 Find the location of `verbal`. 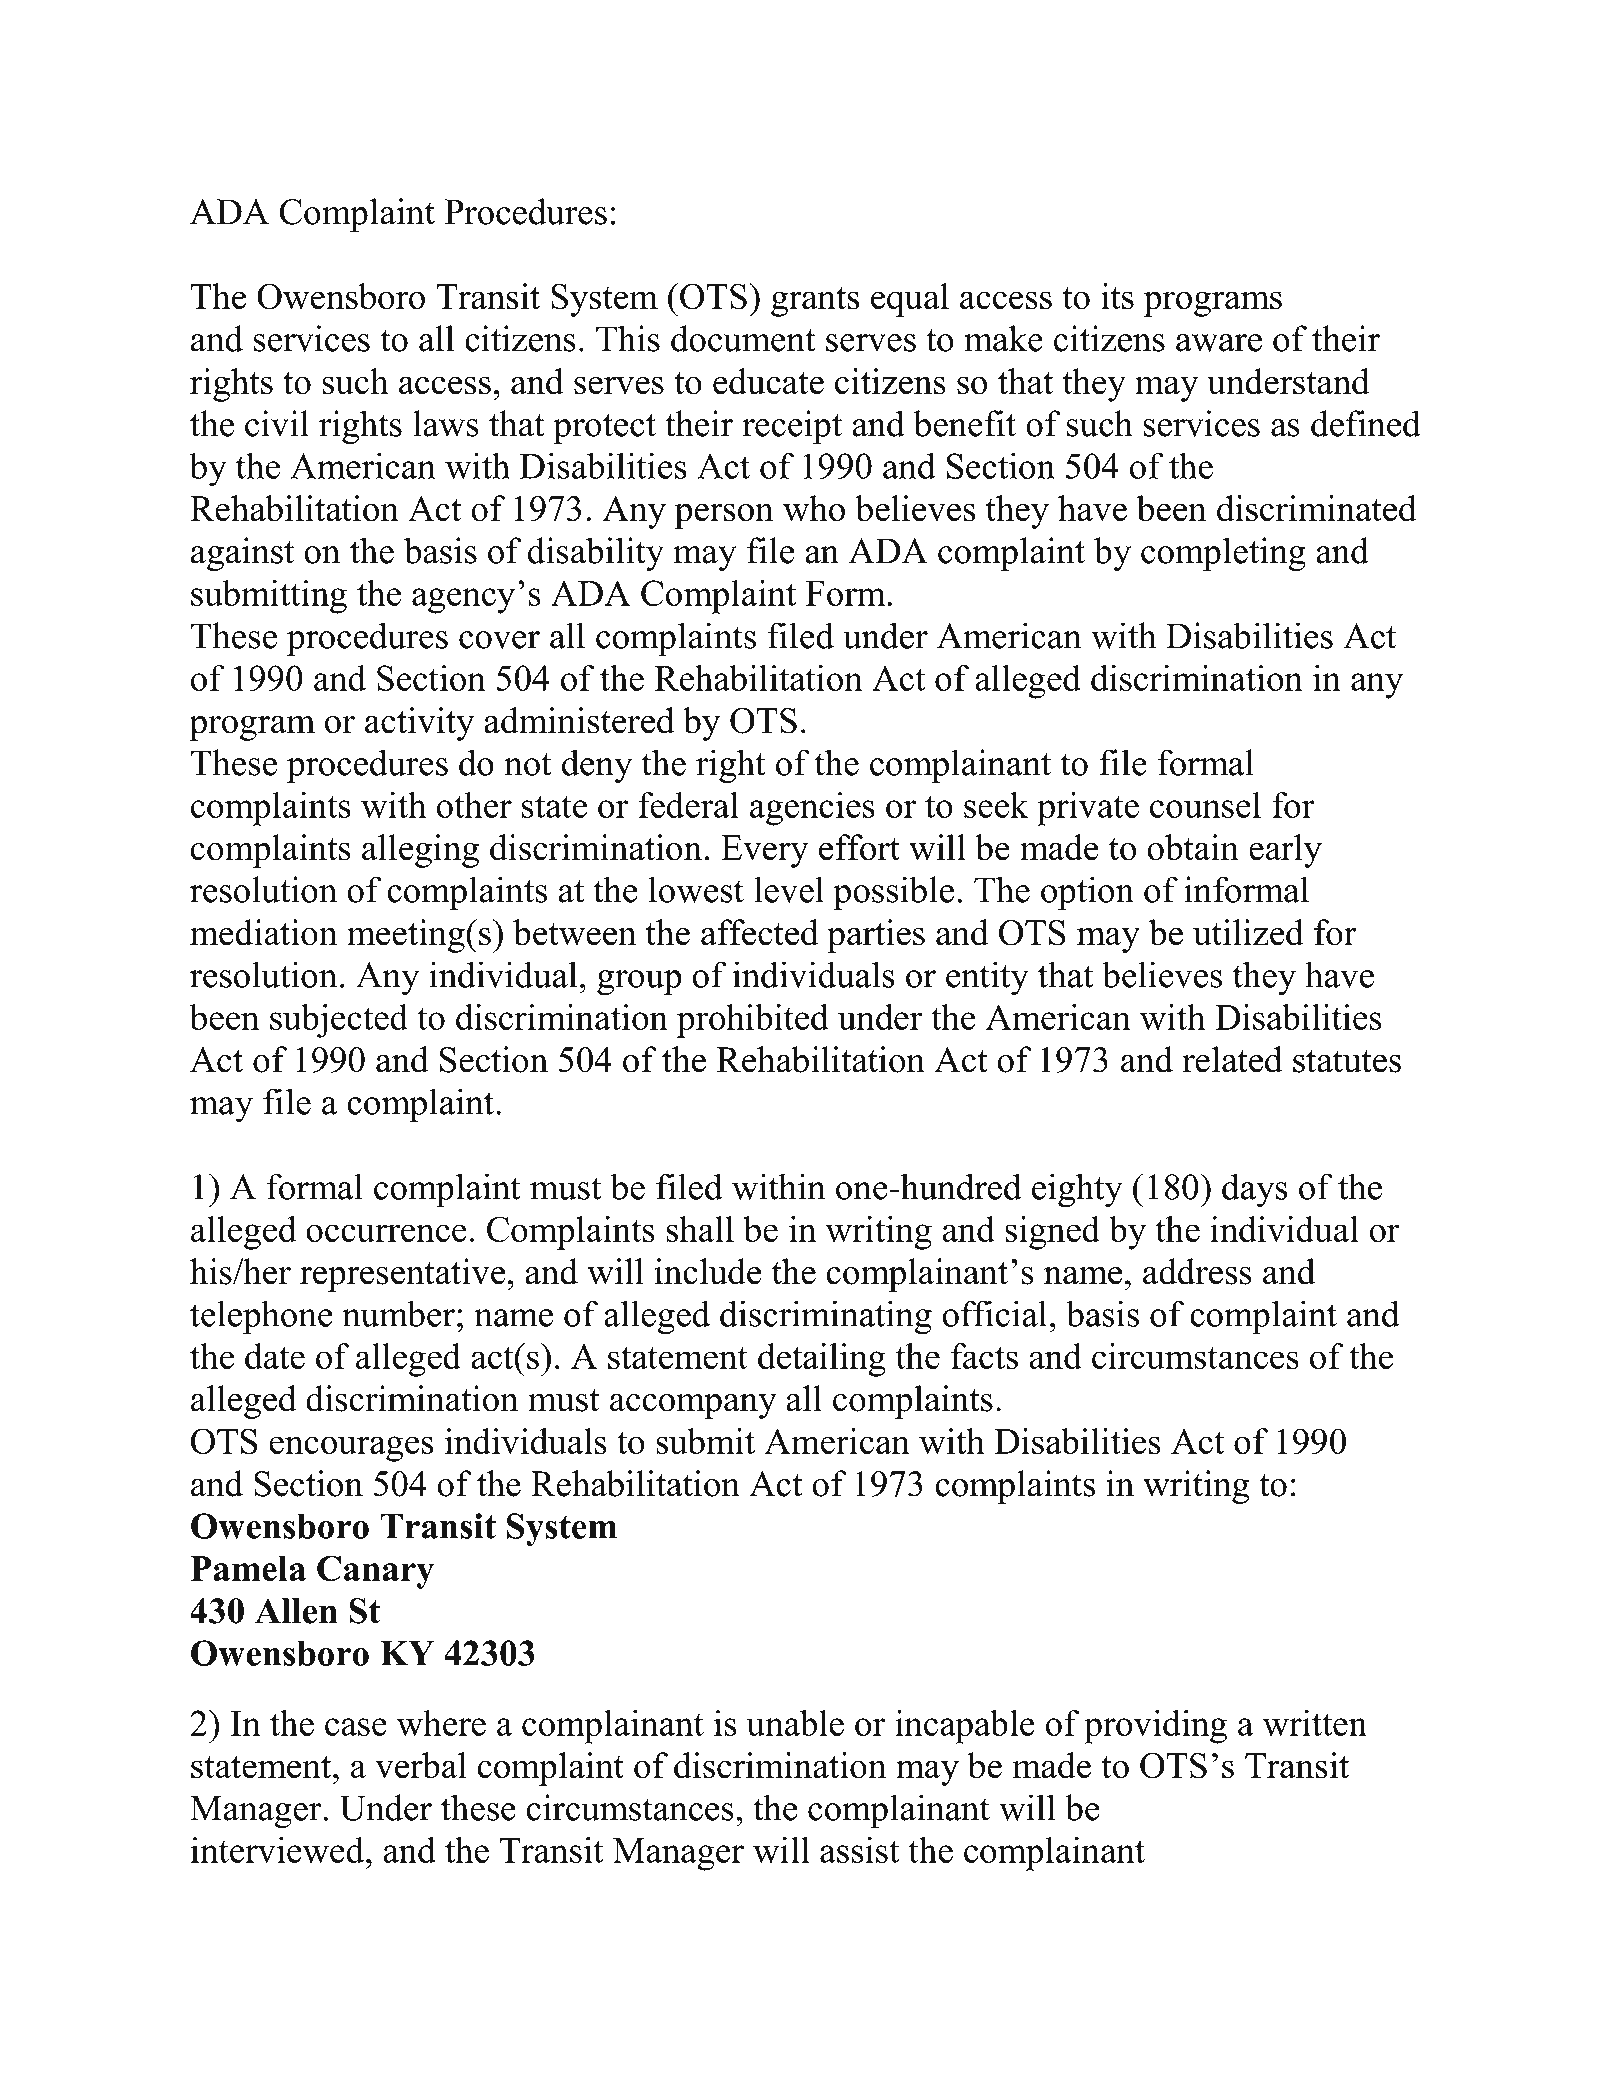

verbal is located at coordinates (421, 1765).
